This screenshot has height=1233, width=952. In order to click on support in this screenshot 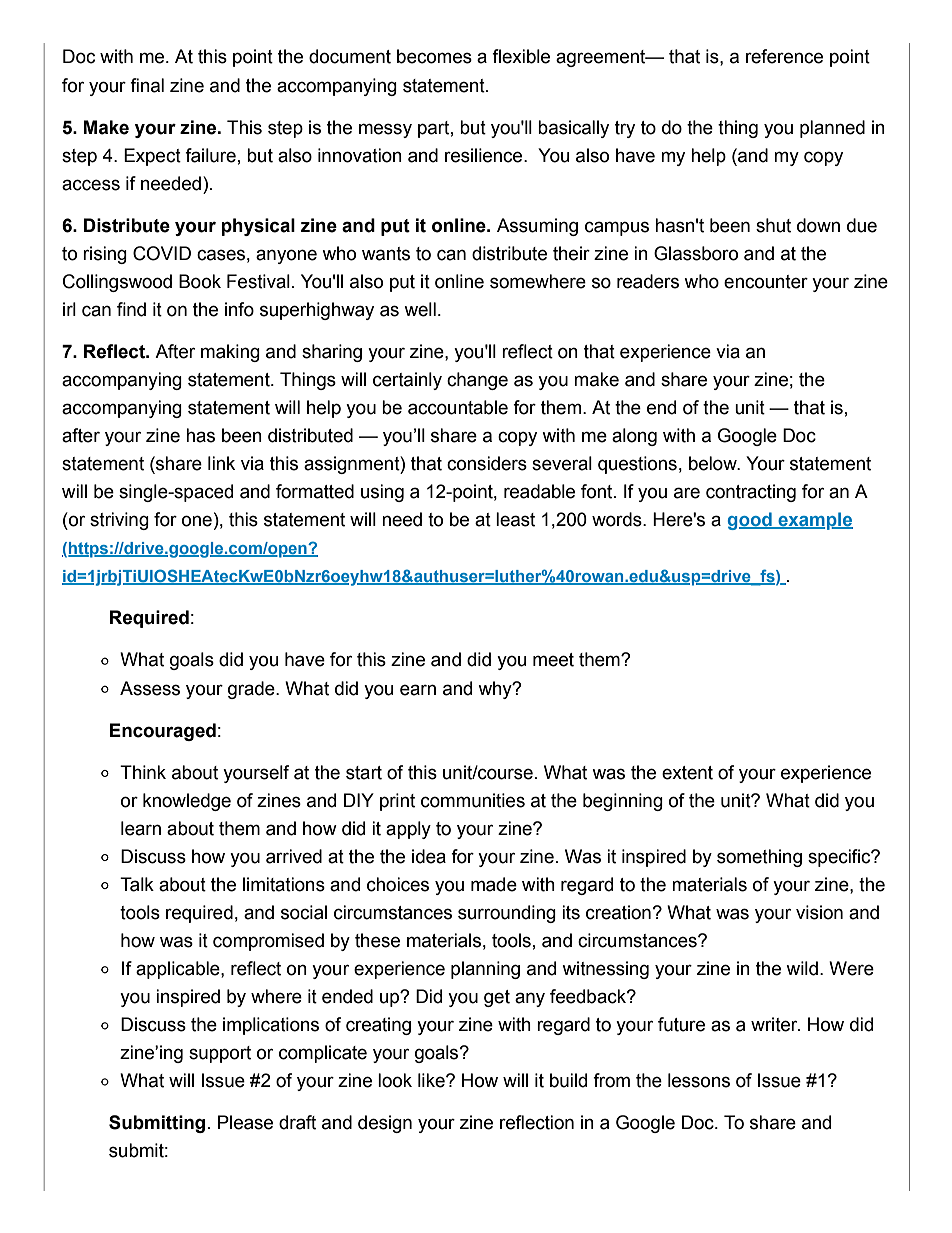, I will do `click(220, 1054)`.
